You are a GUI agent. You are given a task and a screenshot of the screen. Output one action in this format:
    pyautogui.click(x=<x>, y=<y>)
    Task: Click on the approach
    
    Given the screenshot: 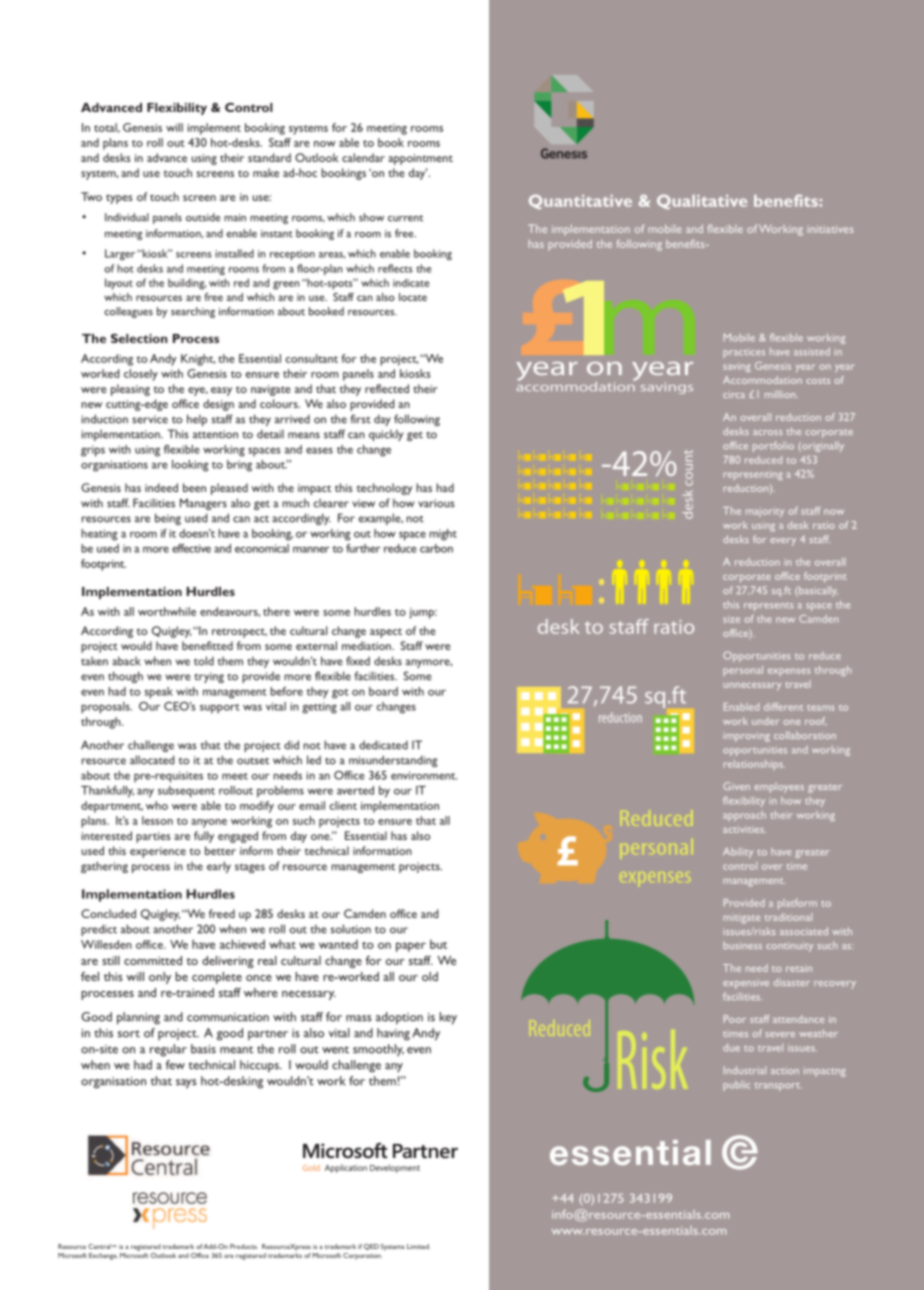 What is the action you would take?
    pyautogui.click(x=744, y=816)
